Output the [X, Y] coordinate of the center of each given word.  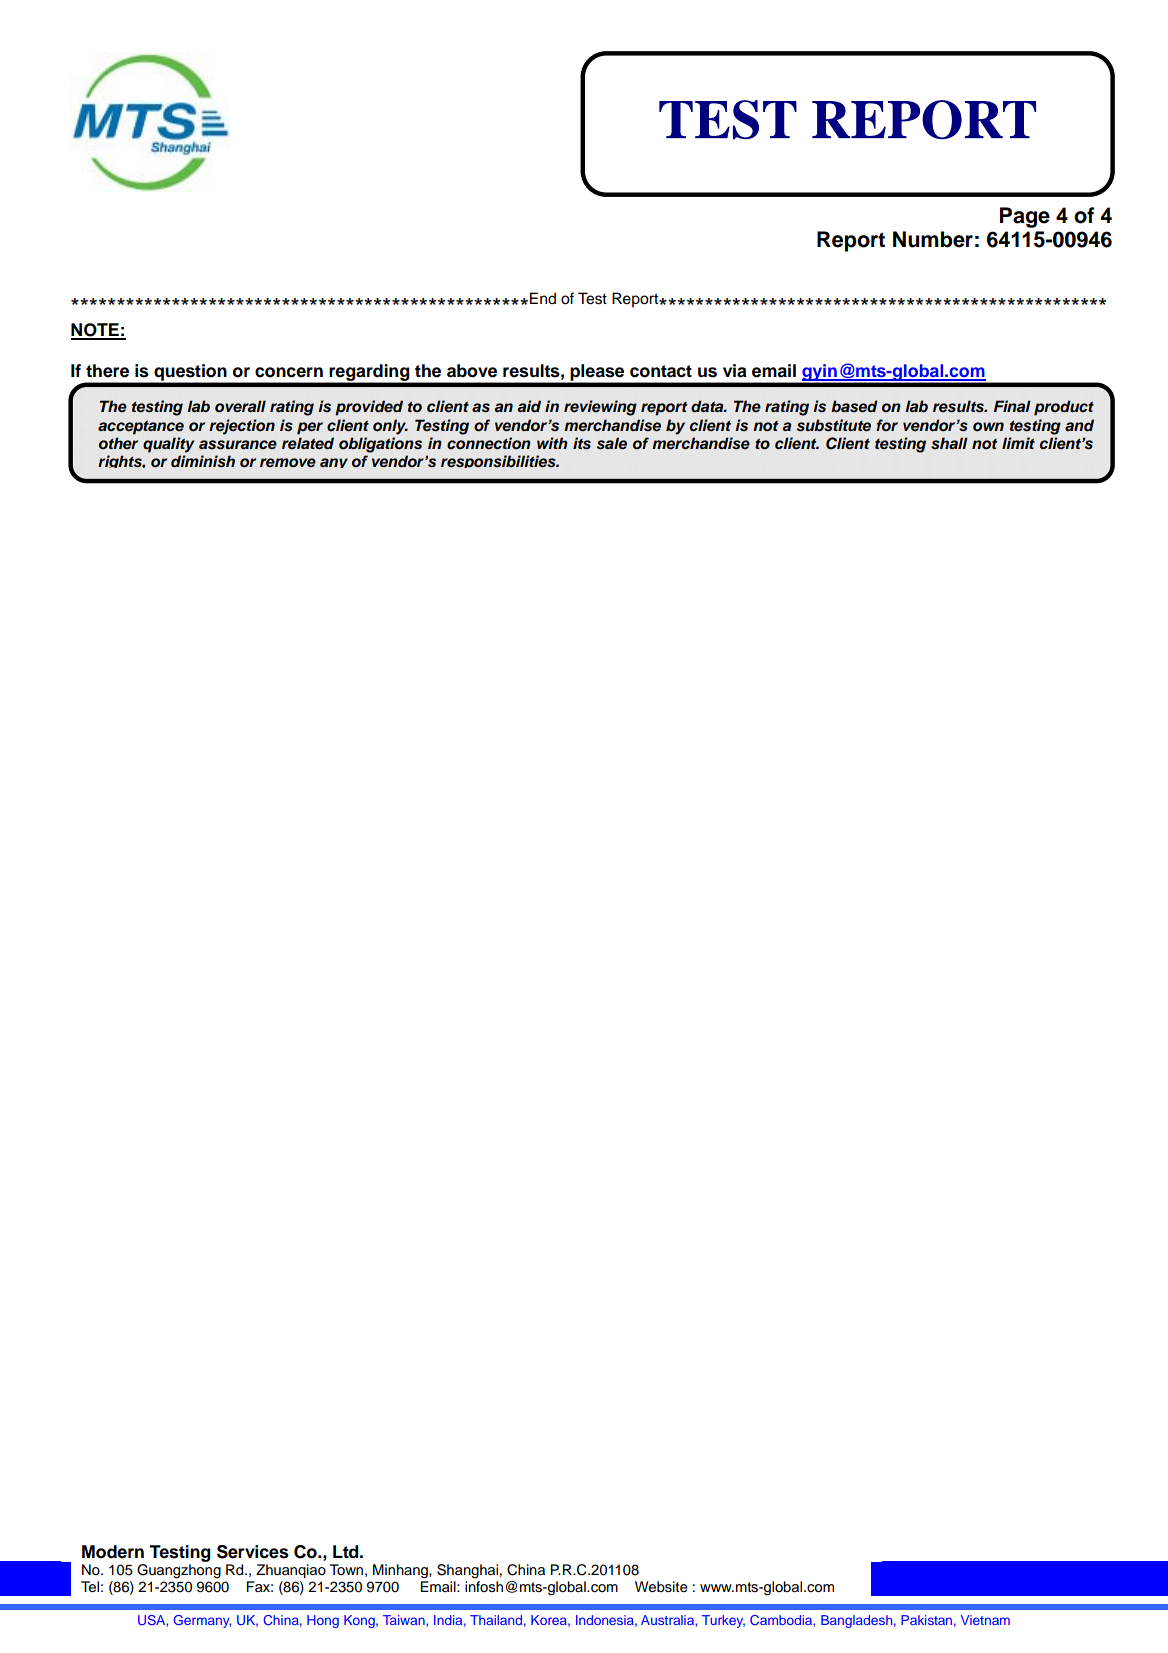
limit [1018, 443]
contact [661, 371]
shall [949, 443]
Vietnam [985, 1620]
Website [661, 1587]
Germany [202, 1621]
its [582, 443]
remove [288, 462]
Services [253, 1552]
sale [612, 443]
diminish [203, 461]
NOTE [96, 331]
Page [1025, 217]
